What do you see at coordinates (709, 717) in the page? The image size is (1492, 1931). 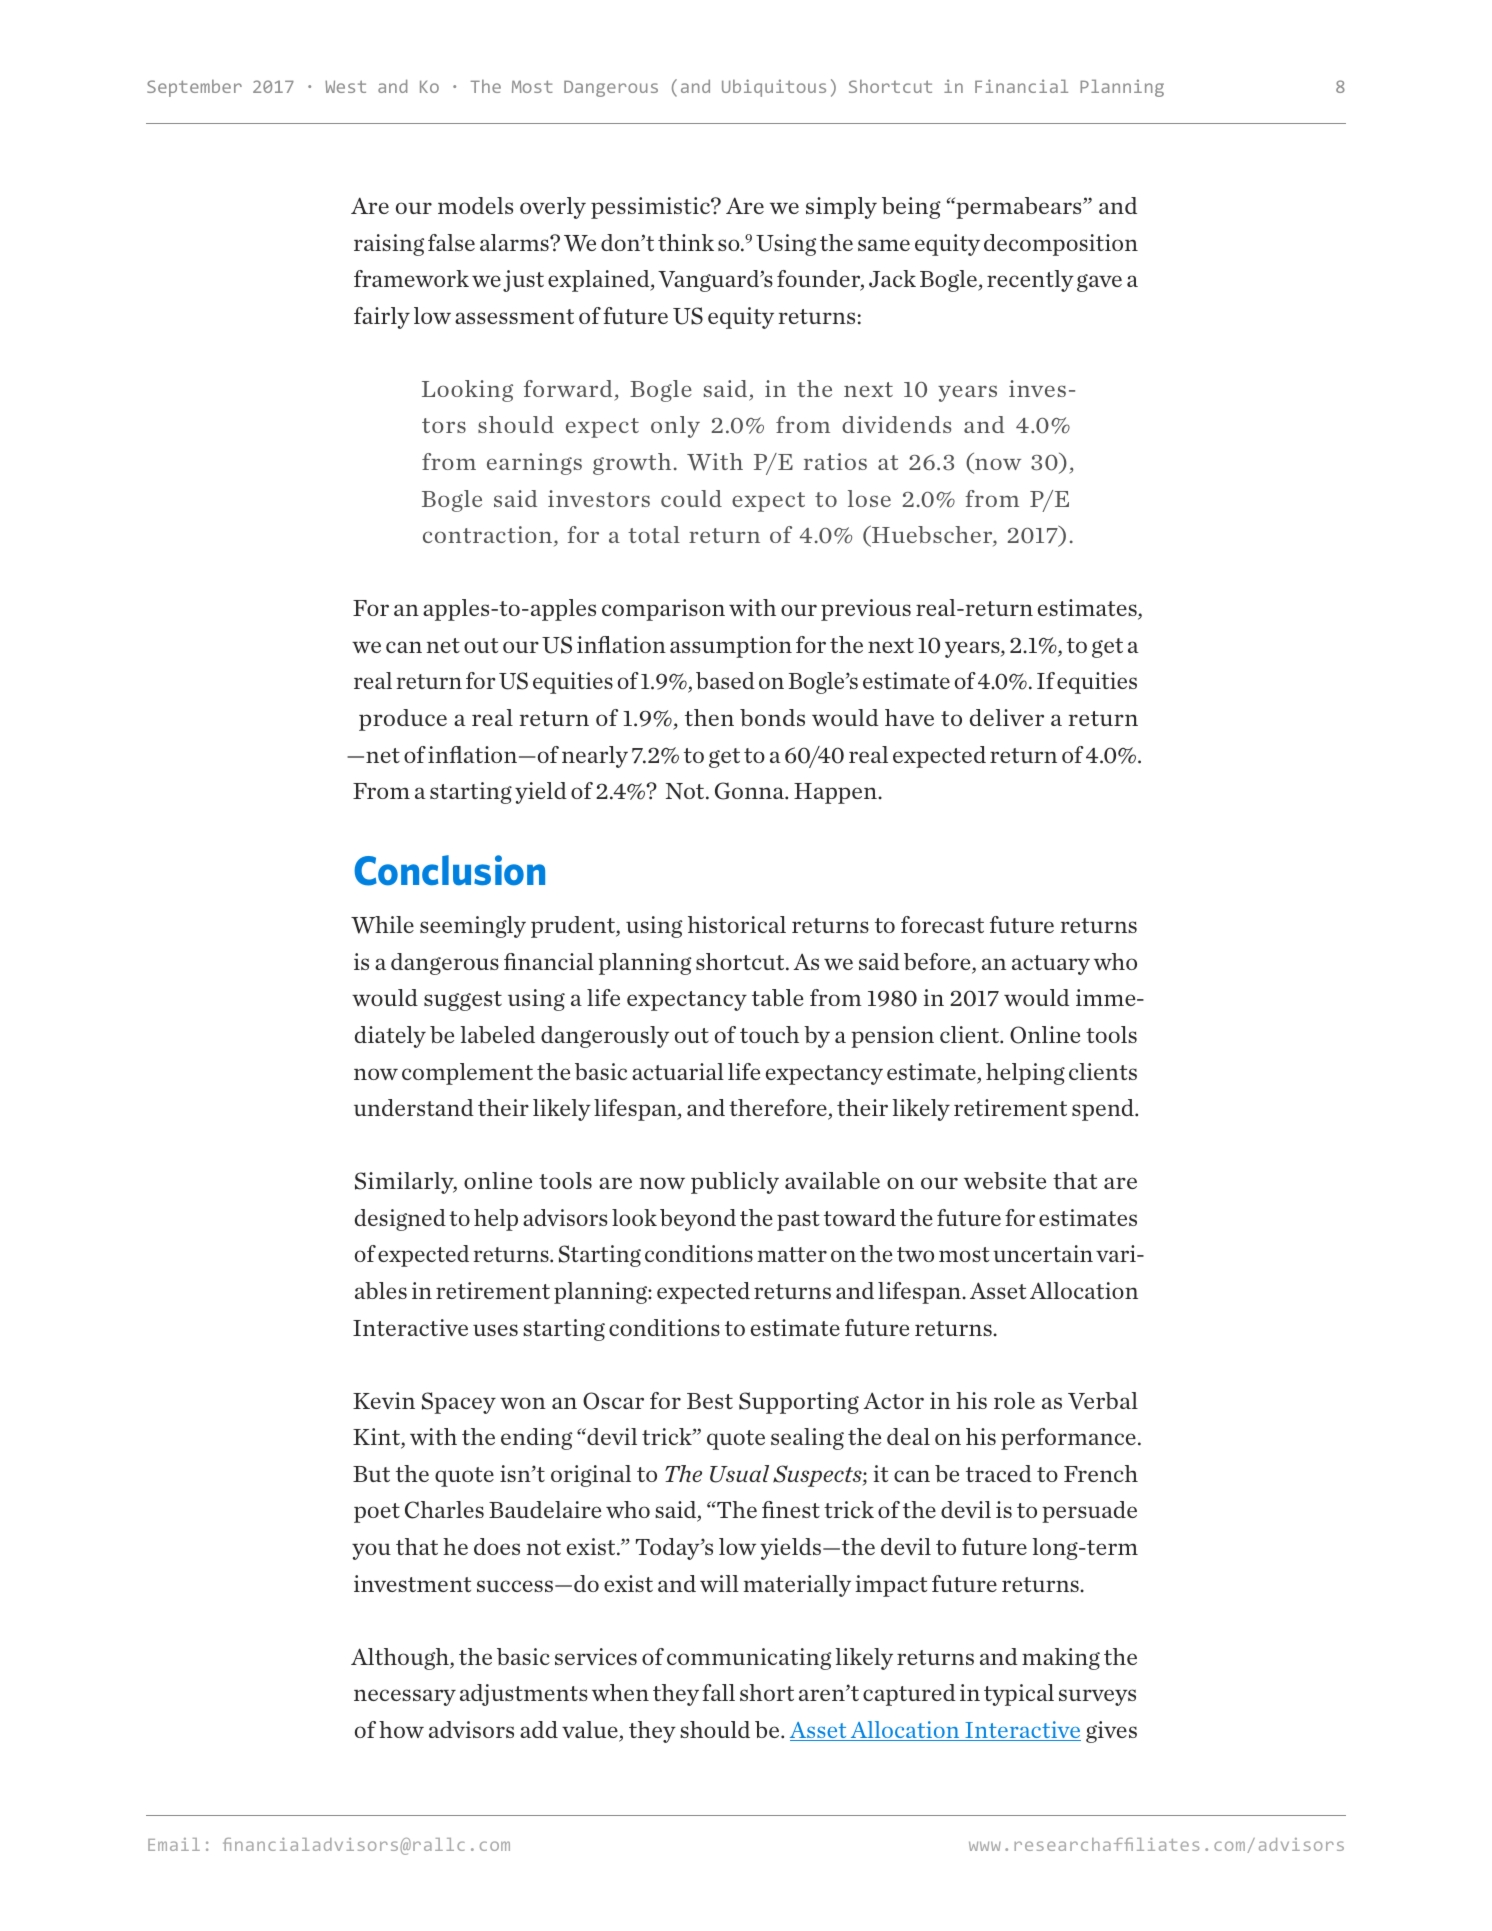 I see `then` at bounding box center [709, 717].
